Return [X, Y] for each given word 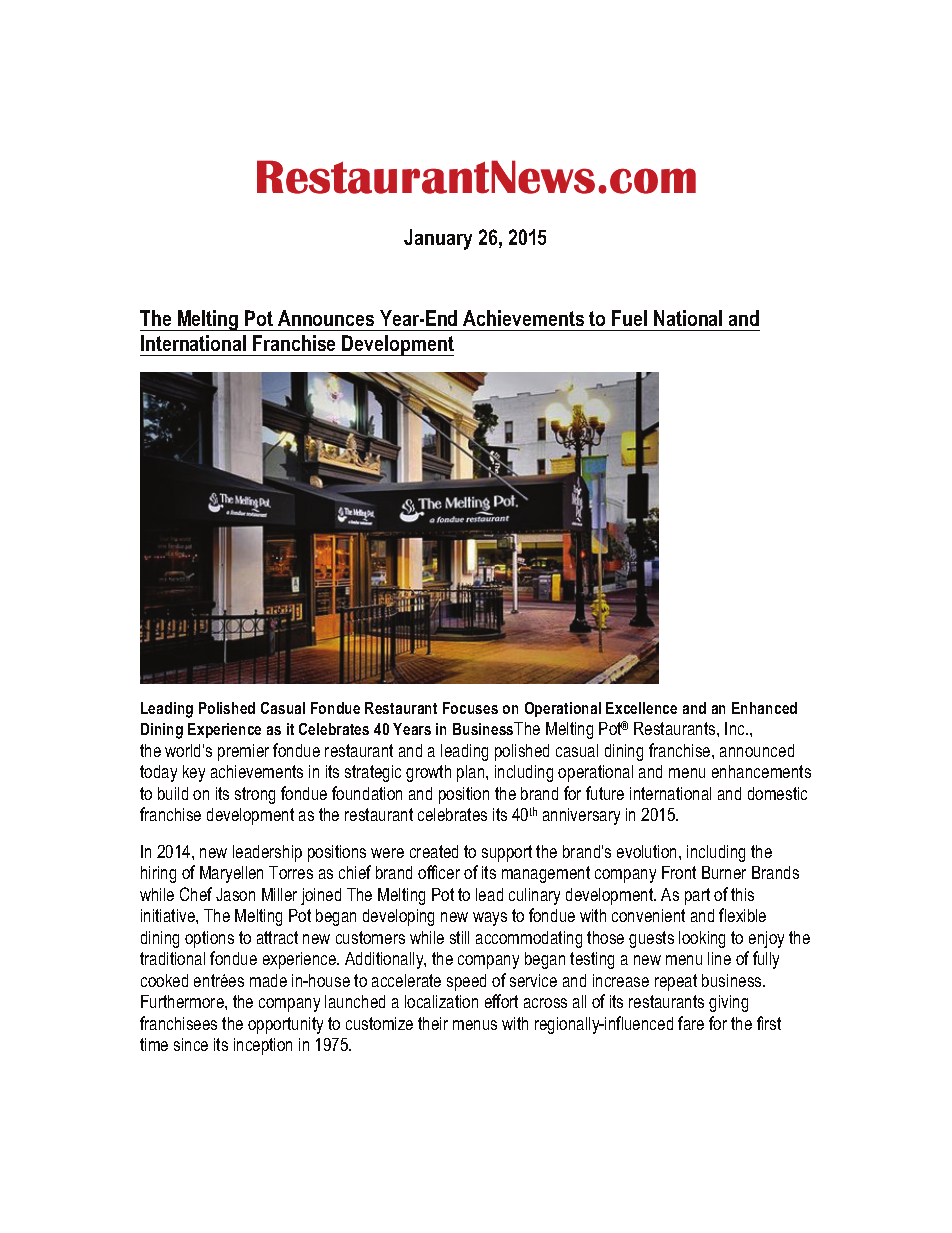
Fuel [629, 318]
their [433, 1023]
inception [263, 1046]
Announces [326, 318]
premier [243, 752]
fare [691, 1023]
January [438, 239]
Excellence [641, 708]
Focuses [470, 708]
